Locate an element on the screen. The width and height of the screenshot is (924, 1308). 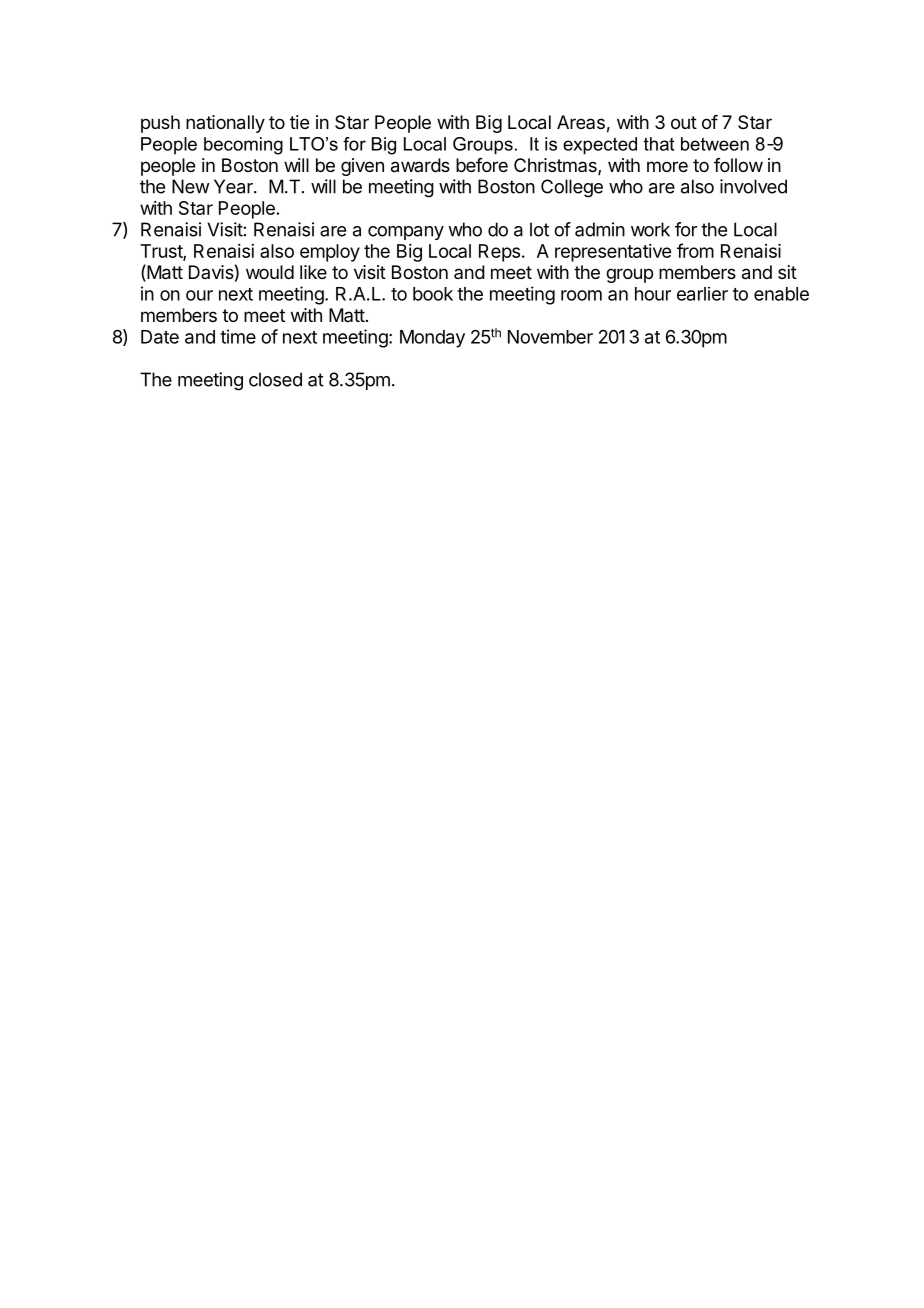
nationally is located at coordinates (225, 124).
